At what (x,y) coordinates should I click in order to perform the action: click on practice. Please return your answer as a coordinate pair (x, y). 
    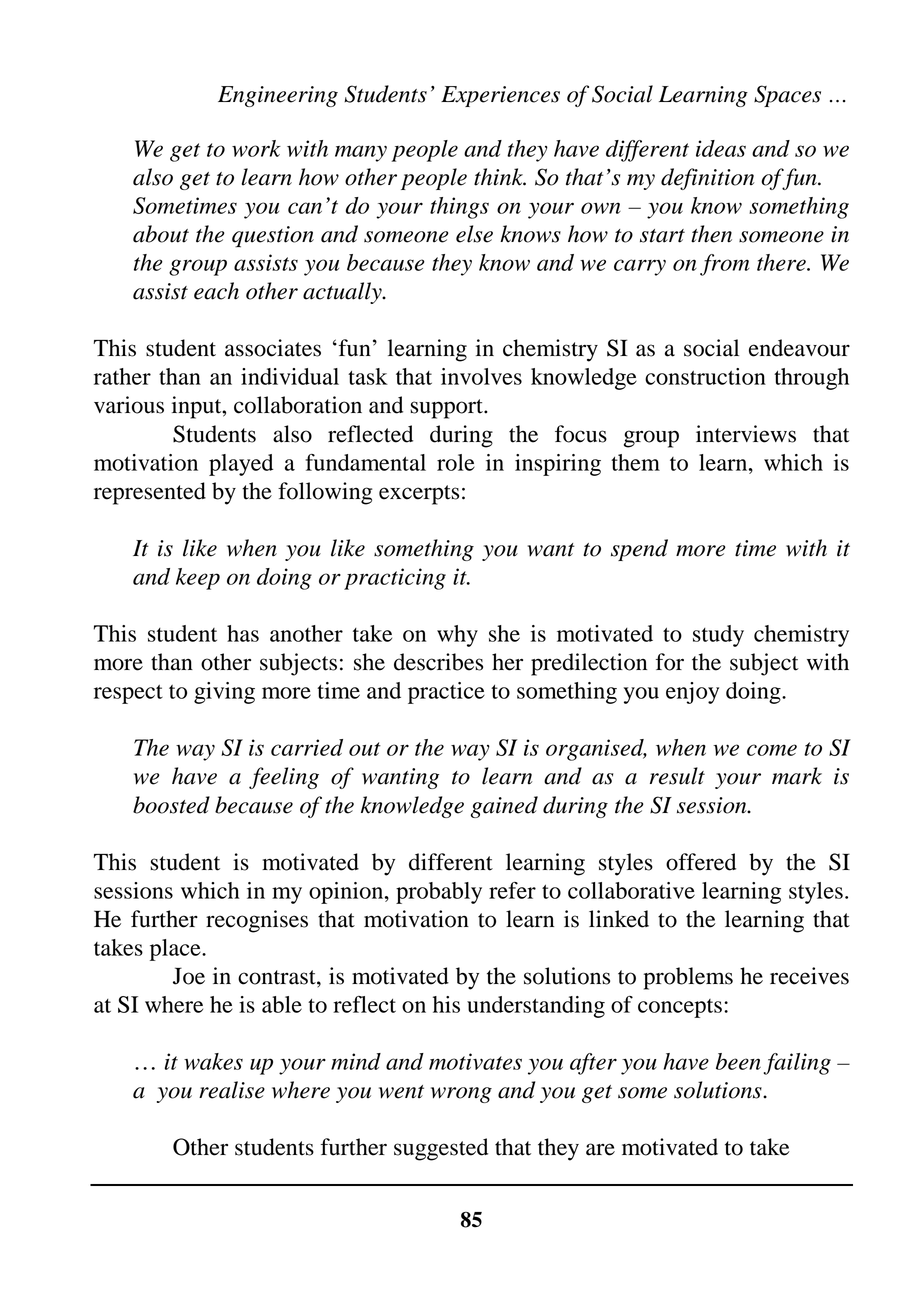
    Looking at the image, I should click on (446, 693).
